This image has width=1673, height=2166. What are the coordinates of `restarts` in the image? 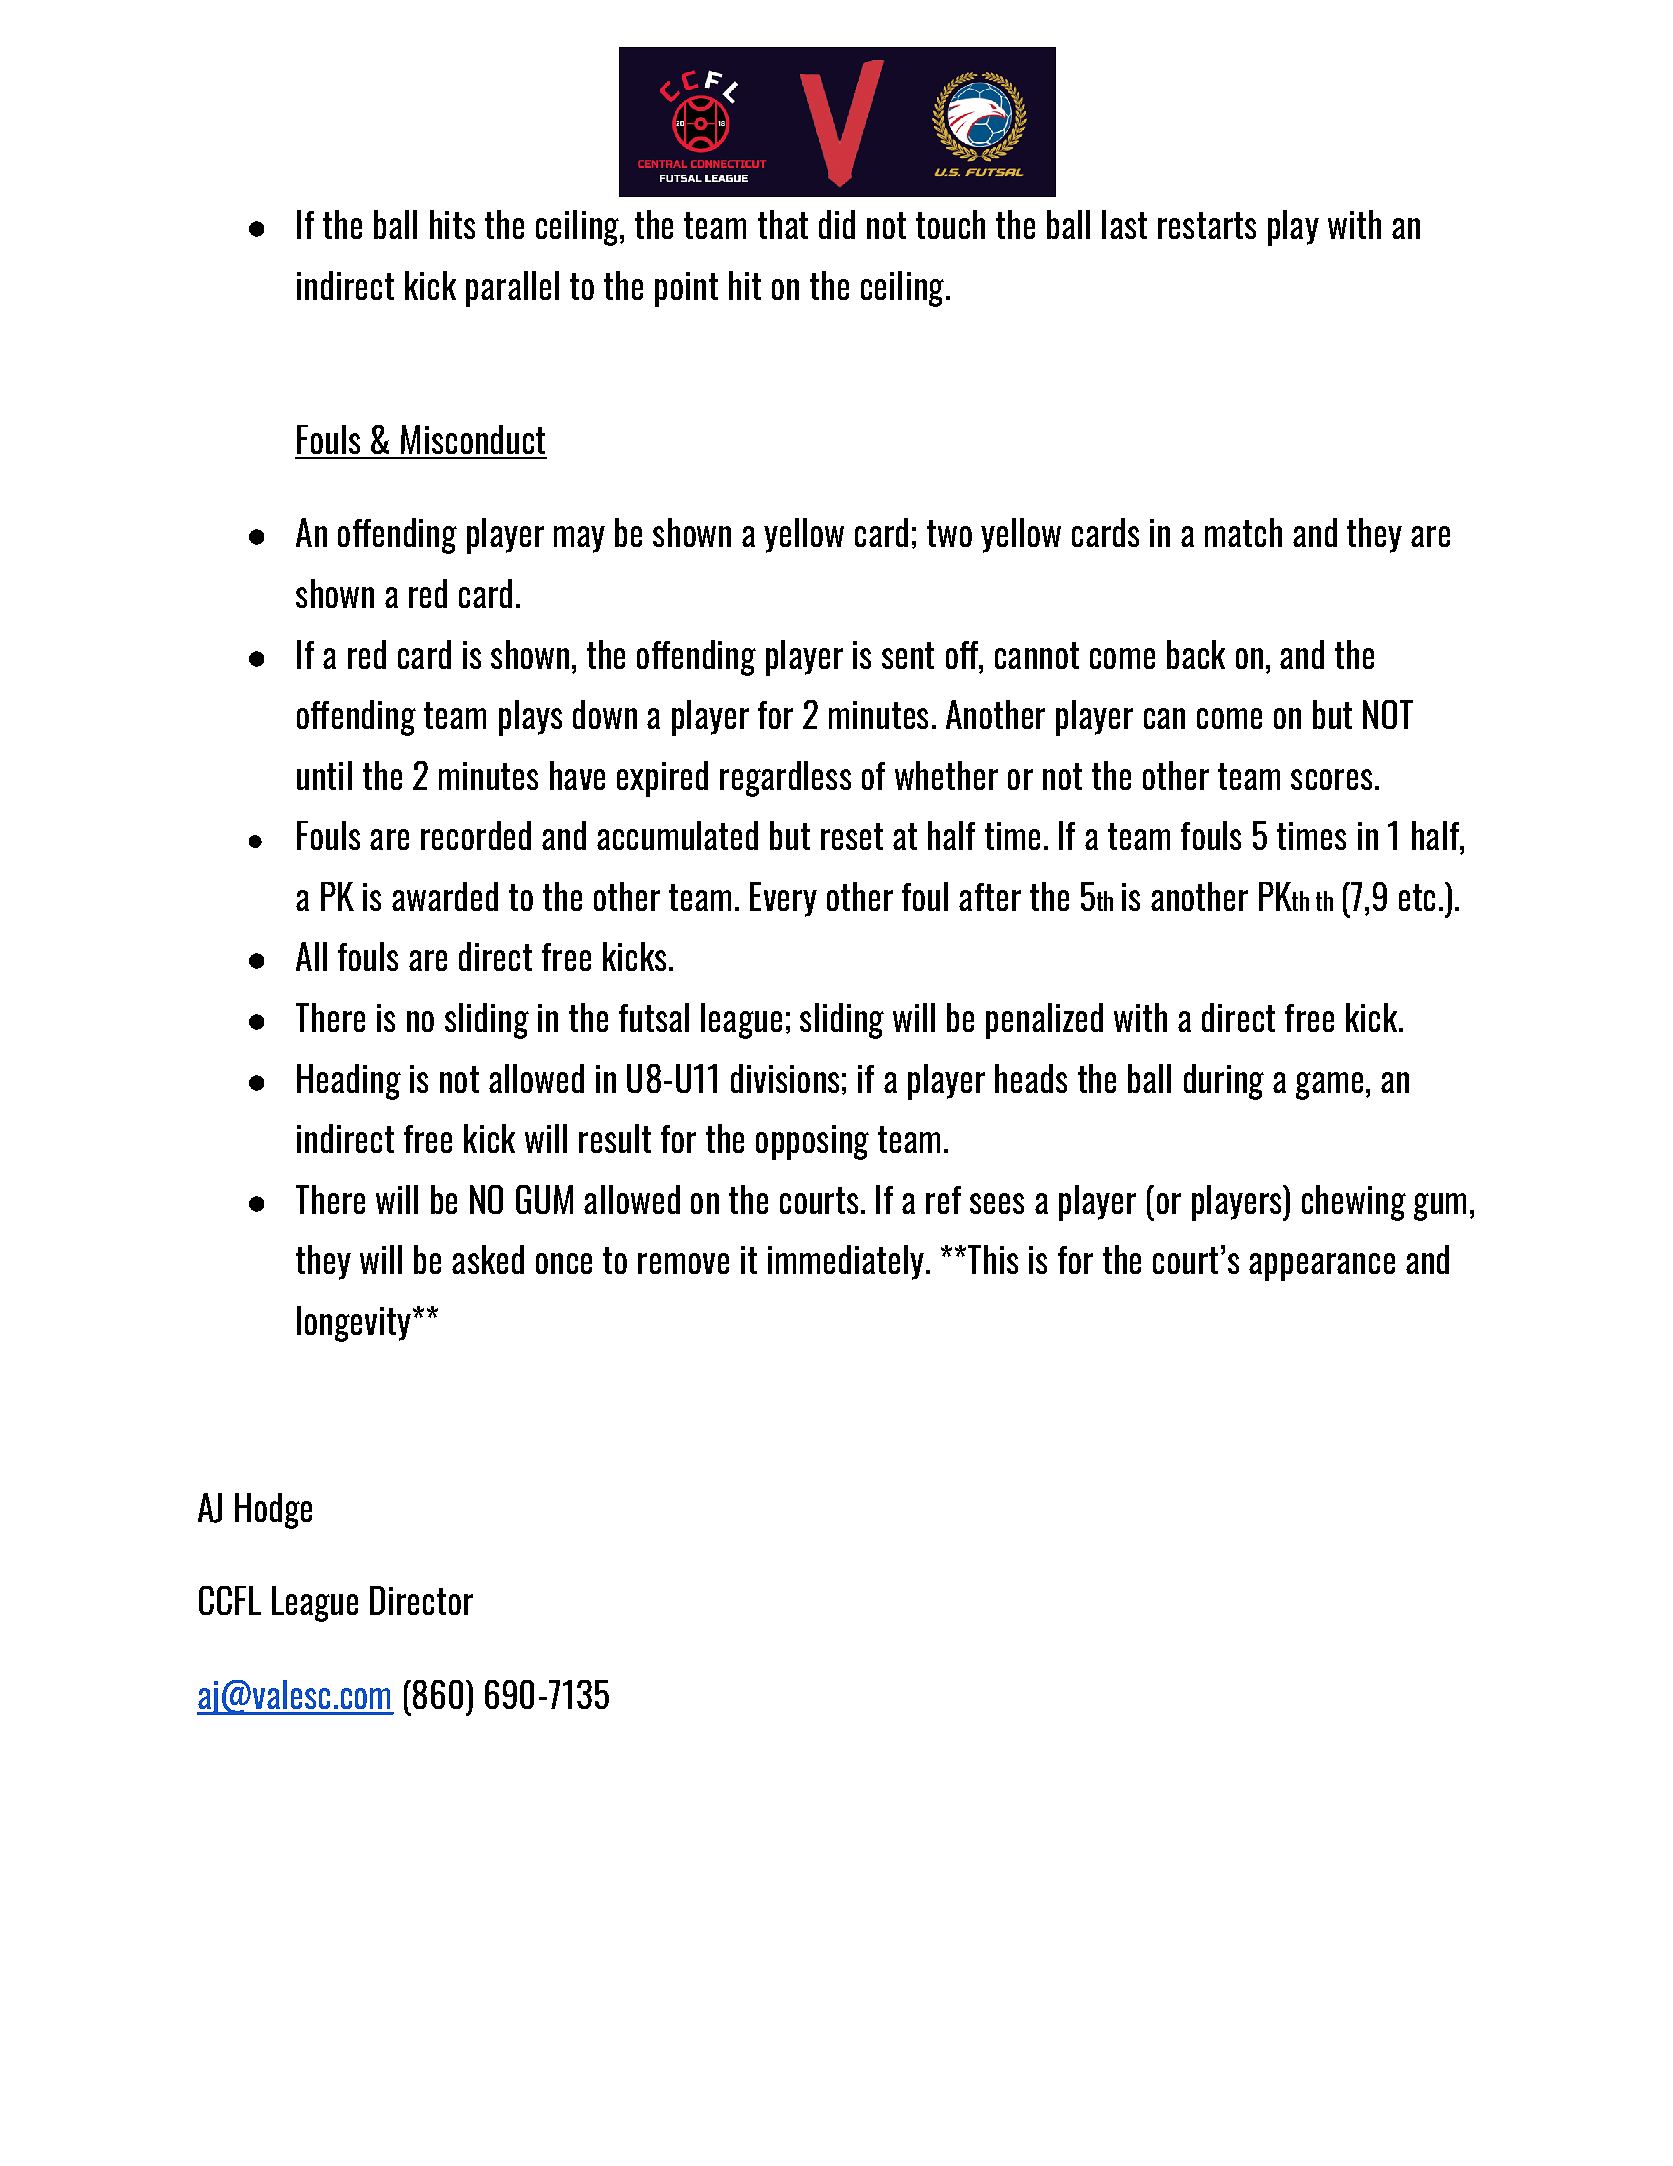 It's located at (1207, 225).
